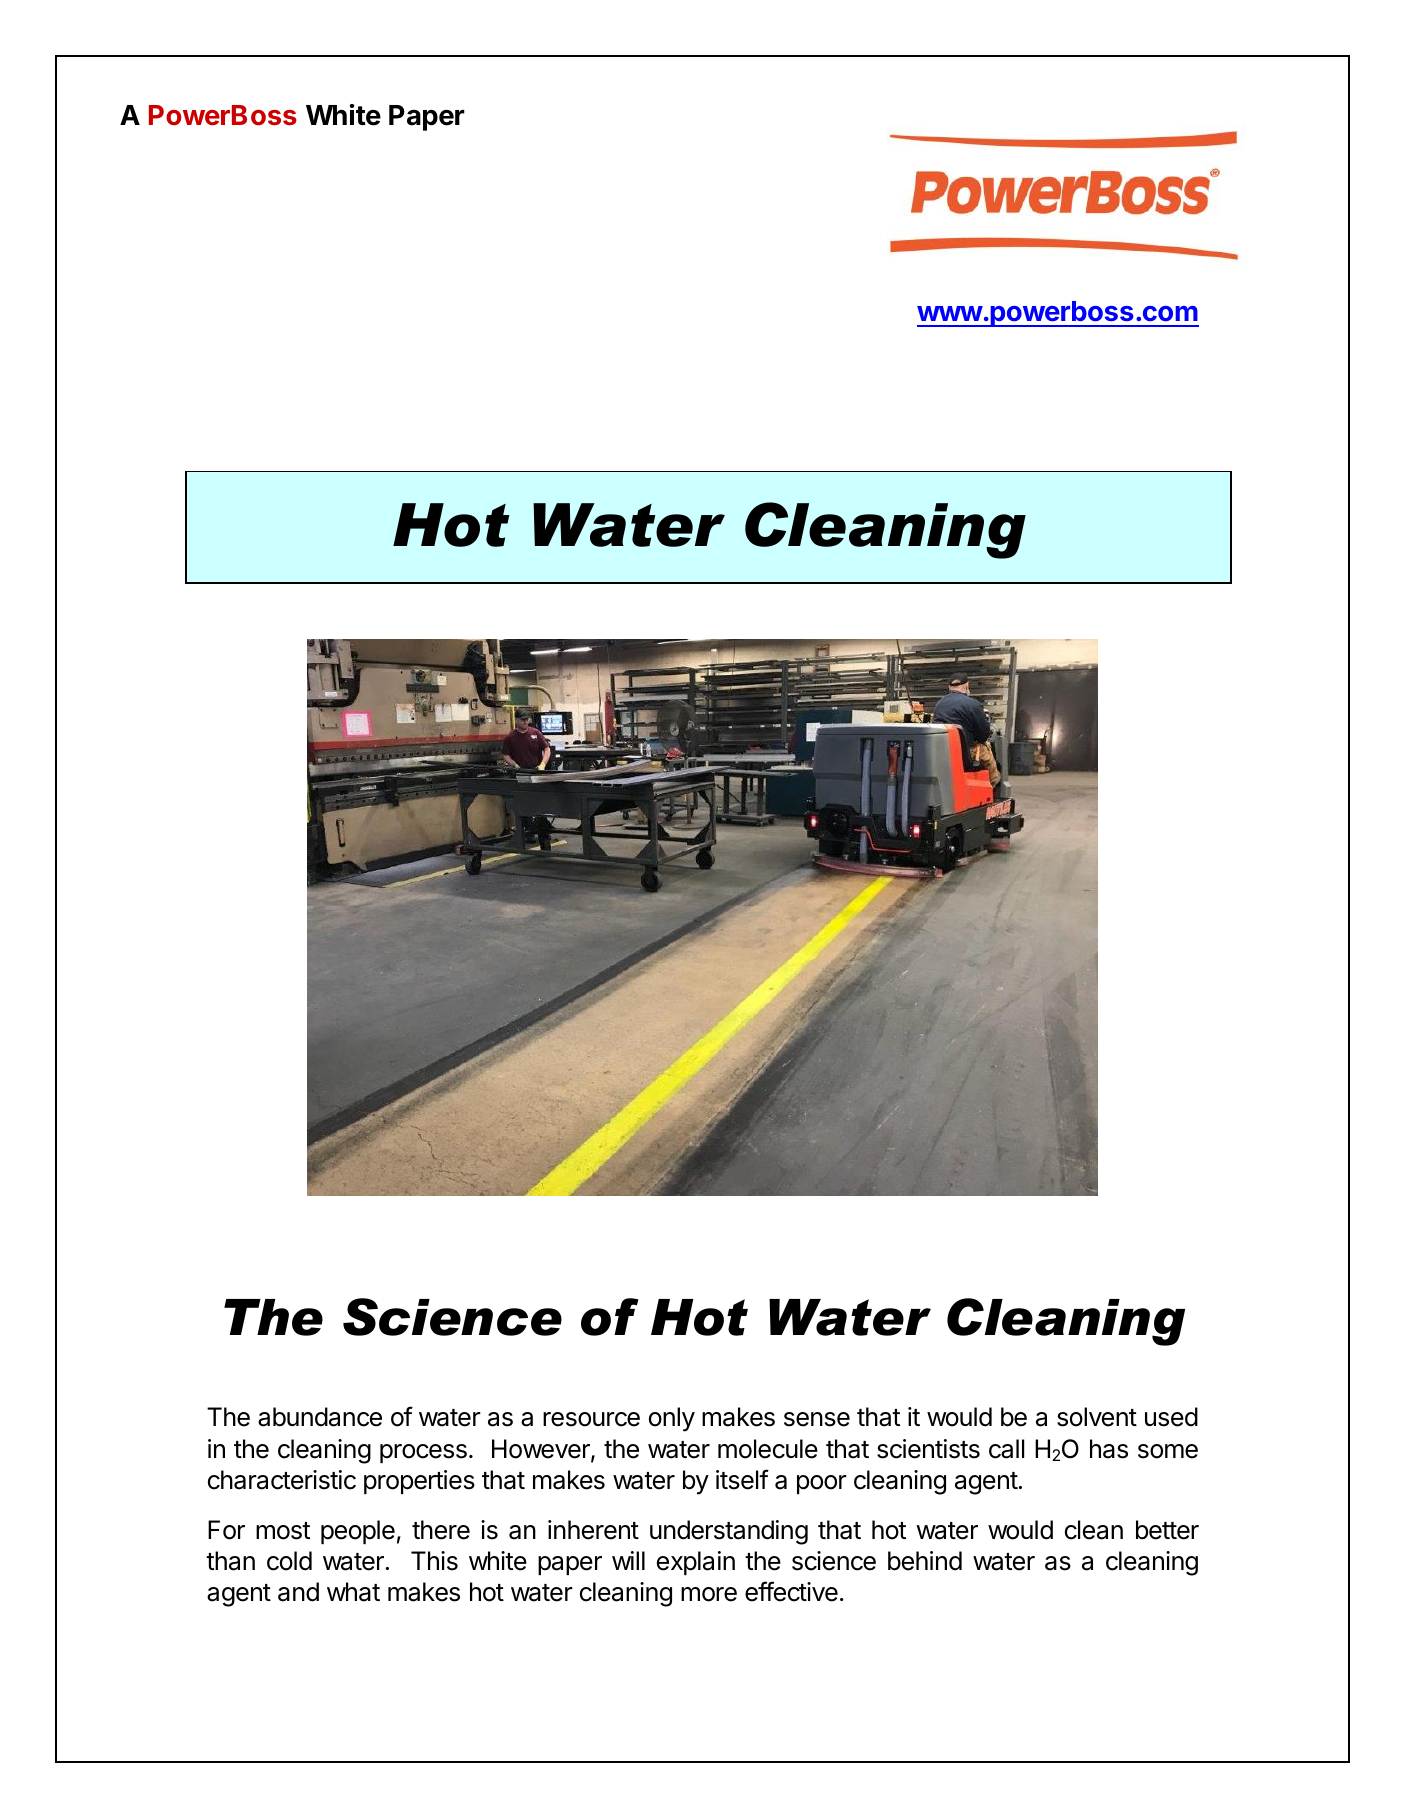  Describe the element at coordinates (1109, 1449) in the document. I see `has` at that location.
